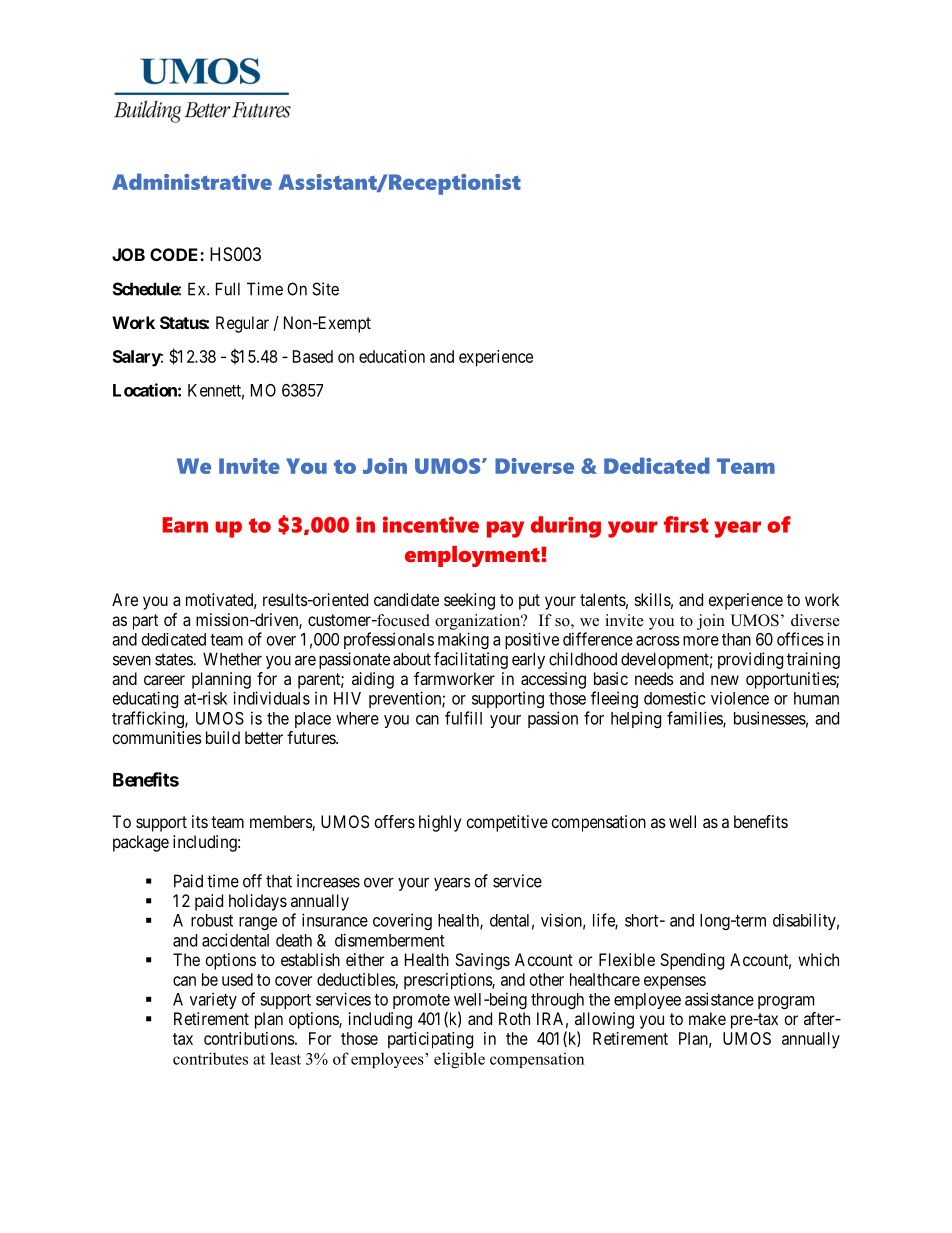 This screenshot has height=1233, width=952. Describe the element at coordinates (232, 659) in the screenshot. I see `Whether` at that location.
